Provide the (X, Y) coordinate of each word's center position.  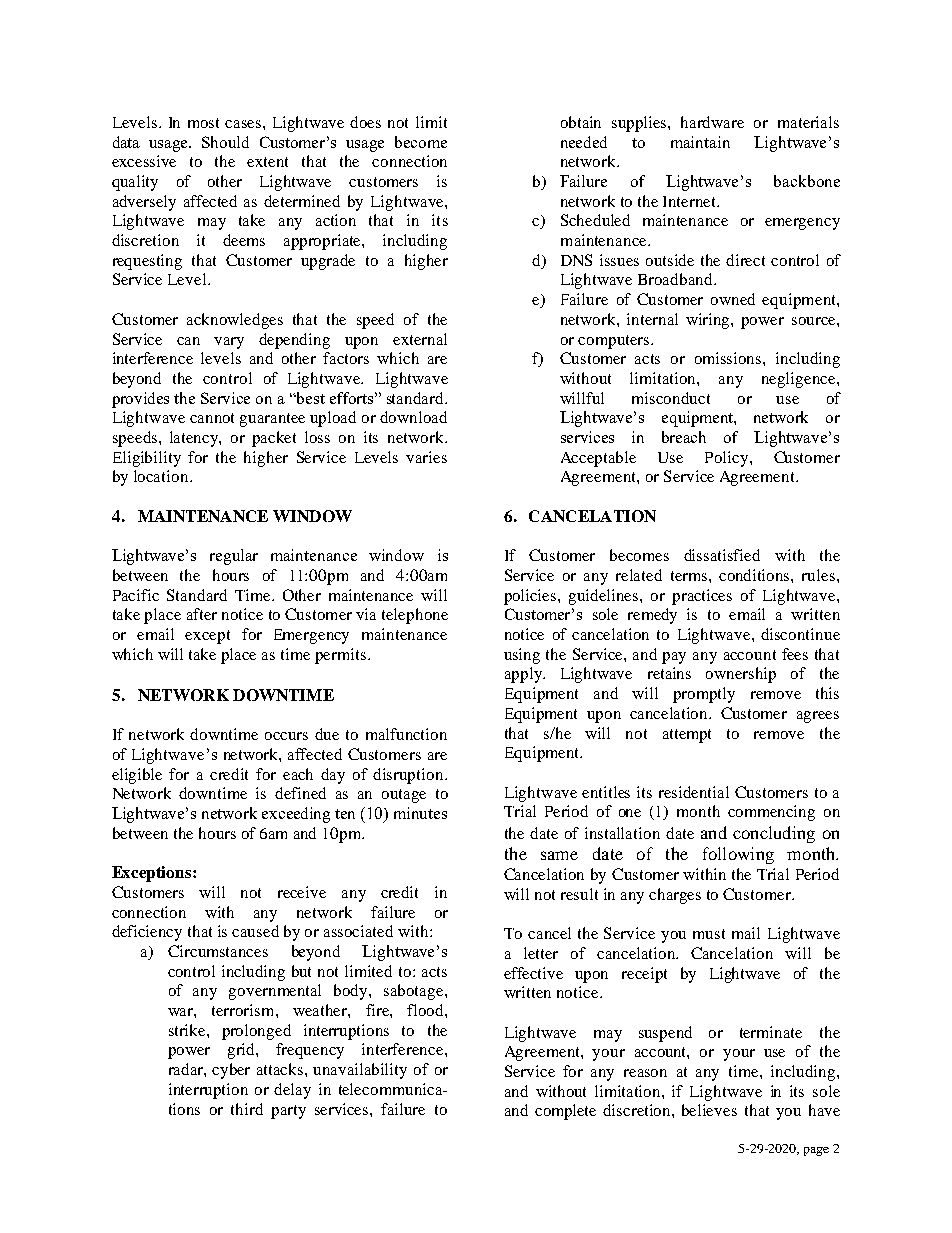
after (202, 614)
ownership (741, 675)
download (413, 417)
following (738, 855)
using (522, 656)
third (247, 1109)
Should (225, 142)
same (559, 855)
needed (584, 142)
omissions (729, 358)
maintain (700, 142)
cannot (212, 418)
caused (255, 931)
